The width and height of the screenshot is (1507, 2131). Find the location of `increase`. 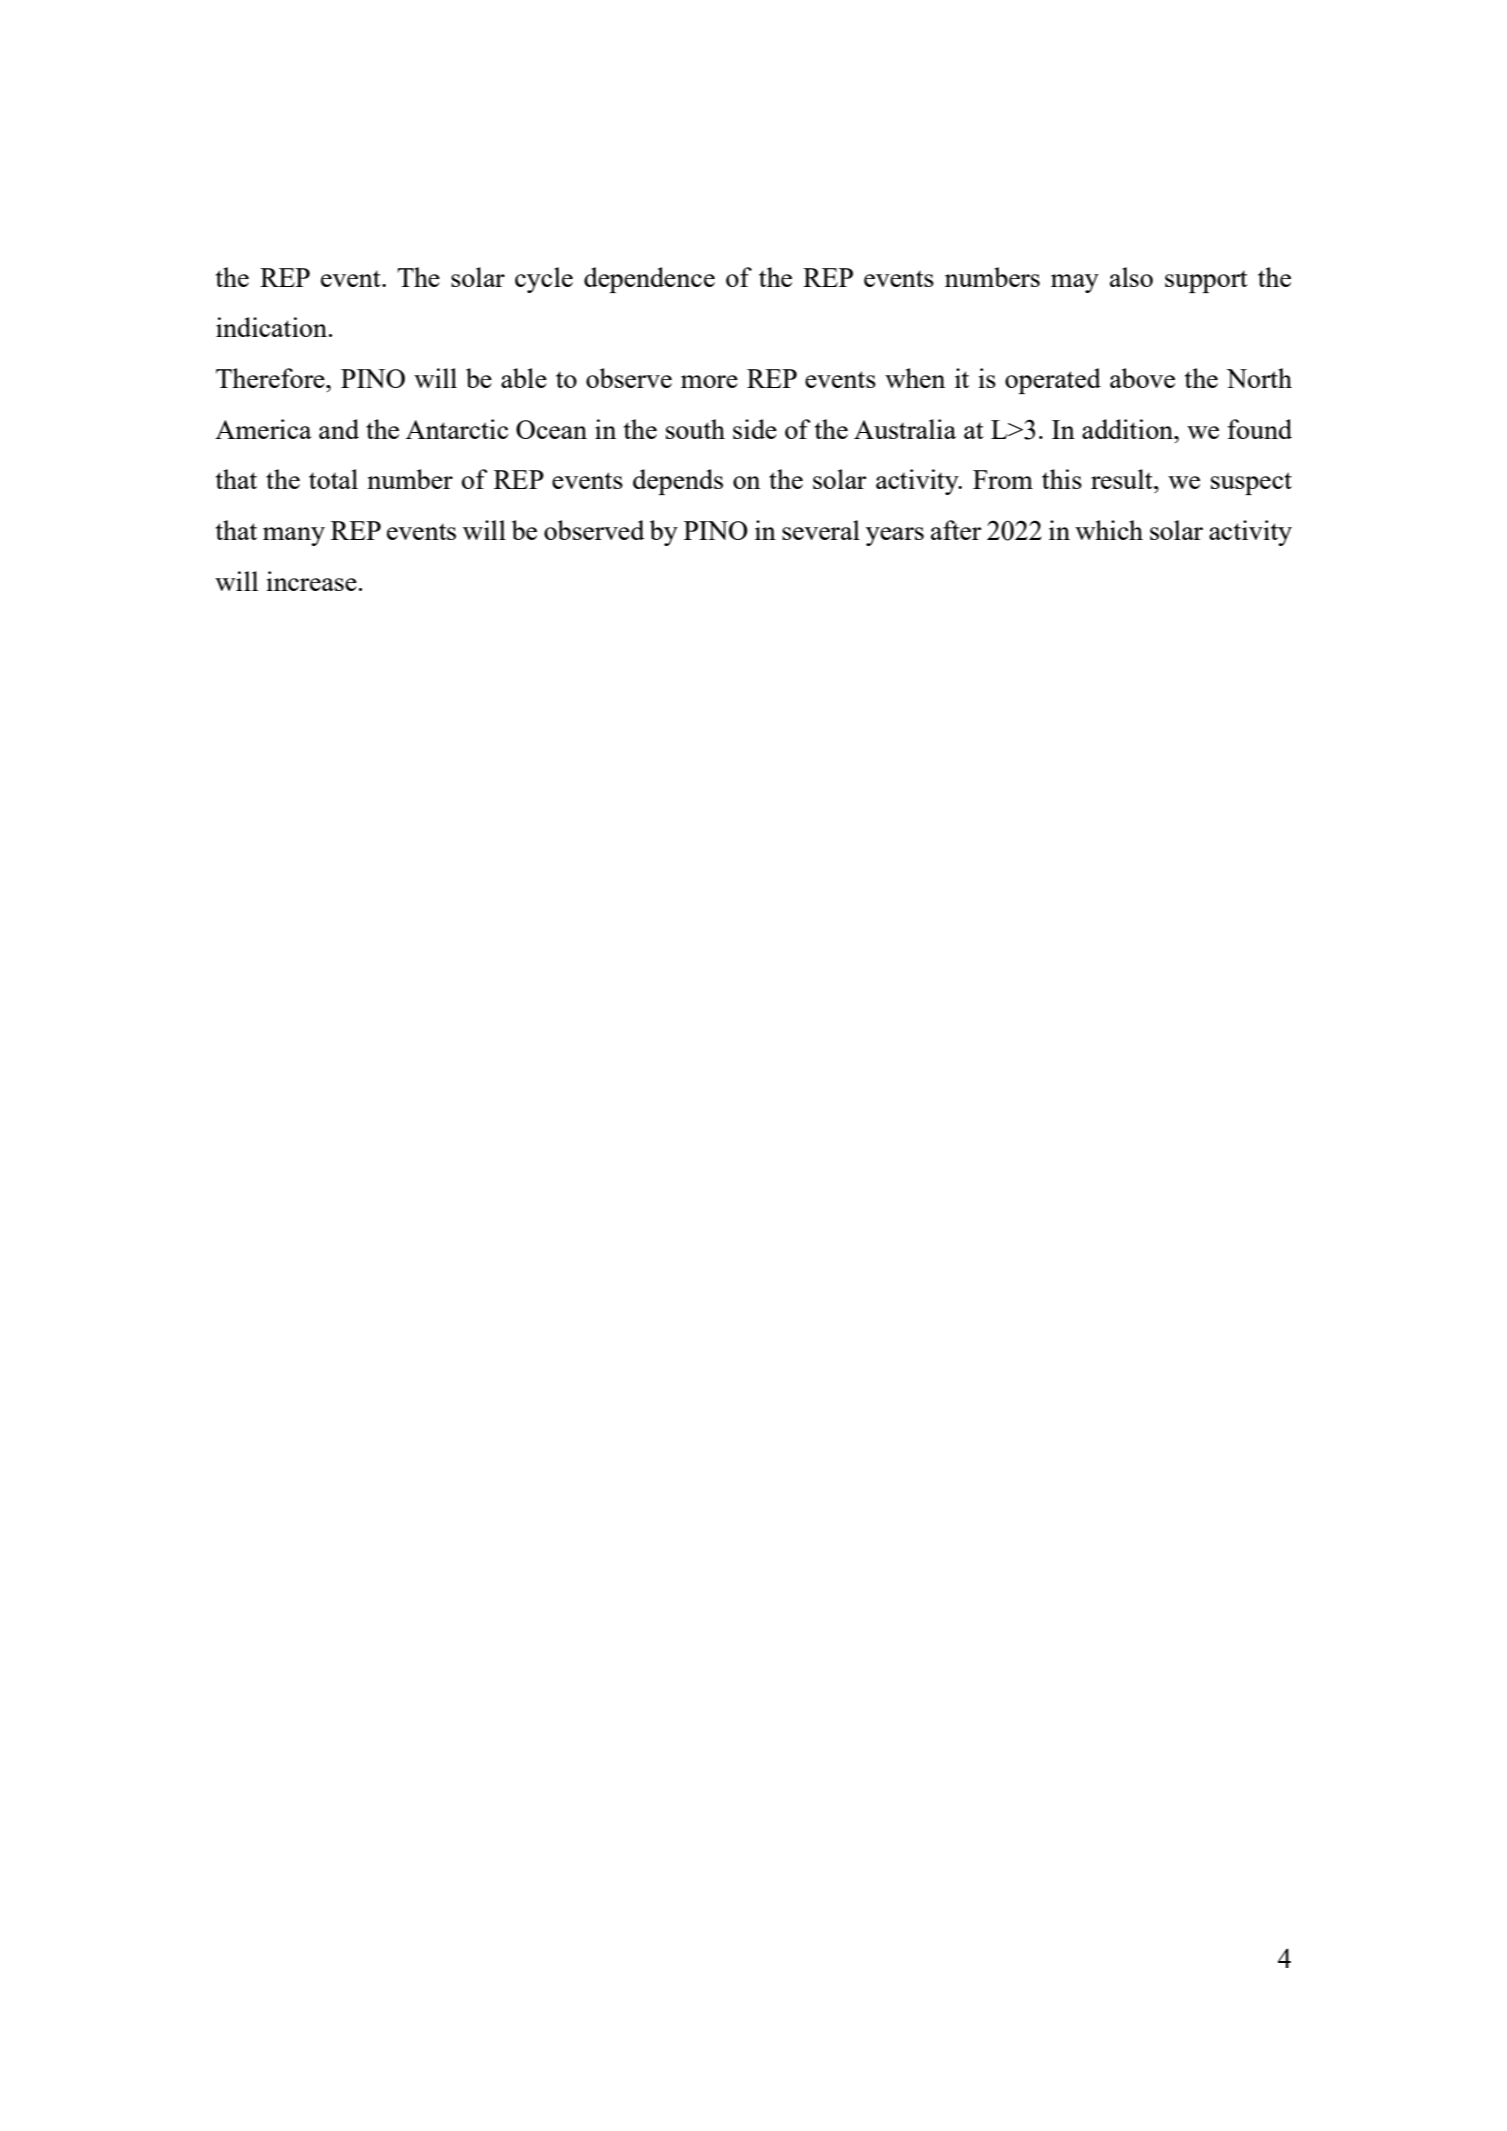

increase is located at coordinates (311, 581).
